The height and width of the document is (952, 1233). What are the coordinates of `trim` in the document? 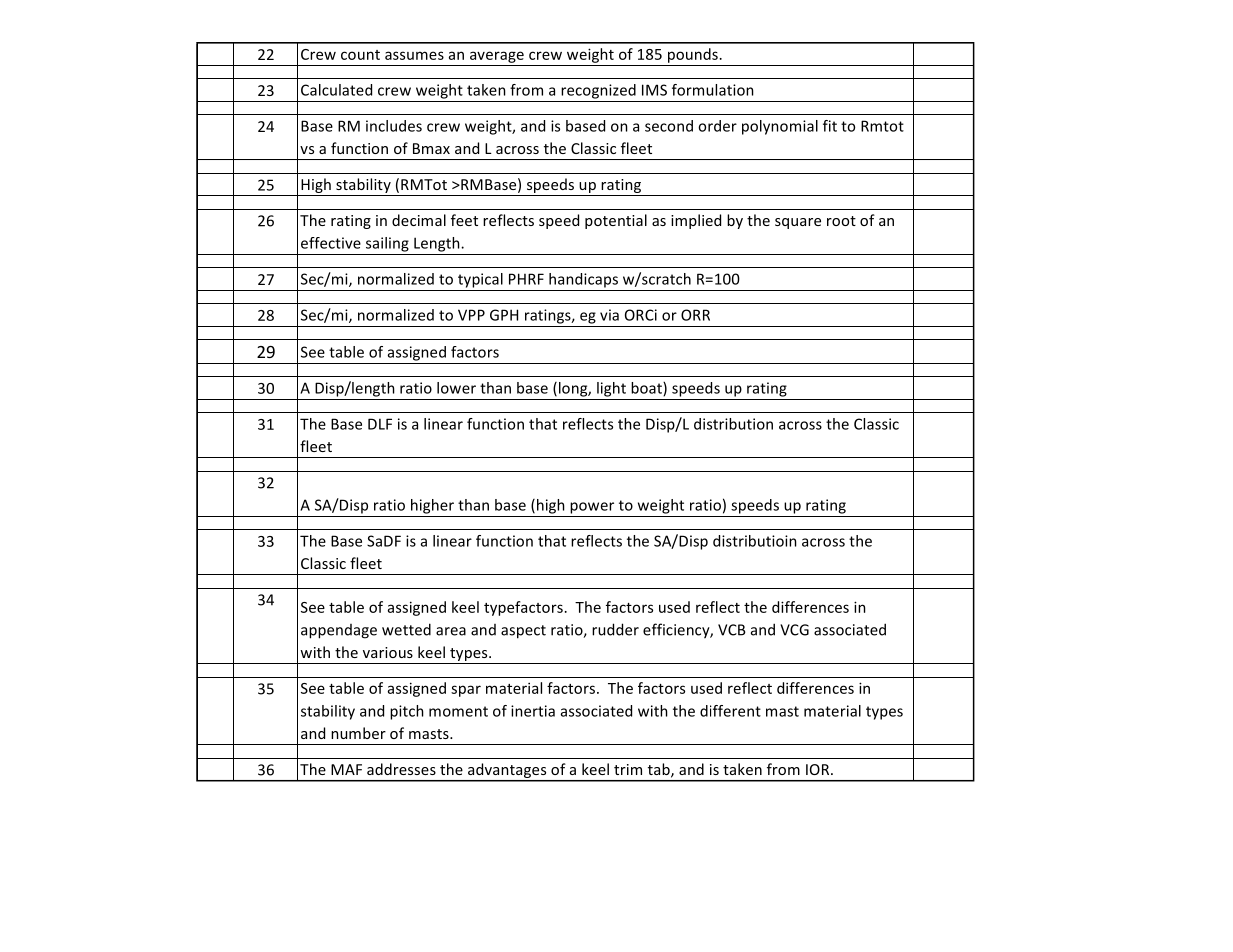 It's located at (628, 769).
